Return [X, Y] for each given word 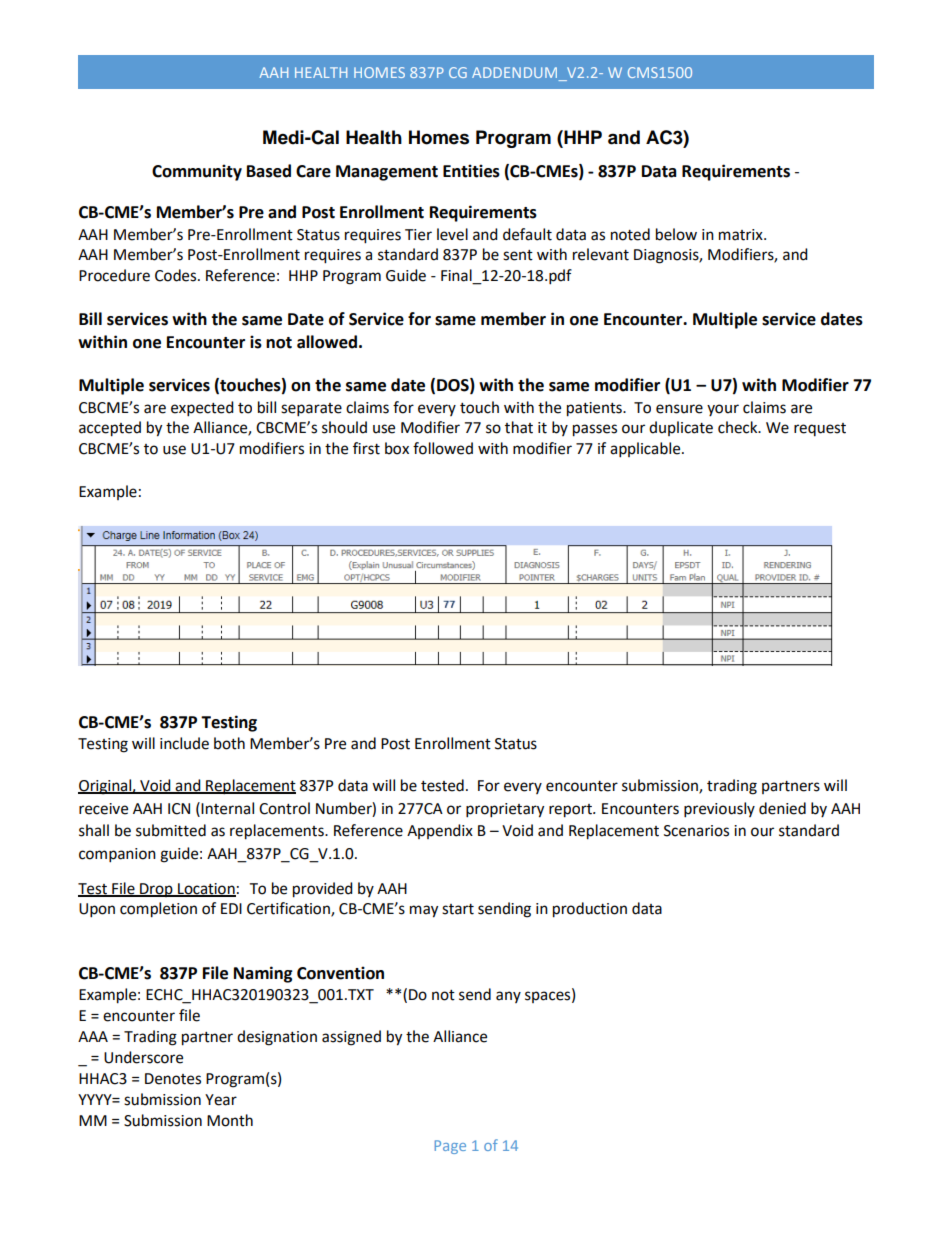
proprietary [505, 810]
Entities [471, 171]
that [519, 427]
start [458, 909]
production [590, 910]
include [184, 743]
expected [202, 409]
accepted [110, 429]
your [723, 410]
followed [443, 448]
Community [197, 172]
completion [158, 910]
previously [719, 810]
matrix [742, 235]
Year [221, 1100]
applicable [646, 450]
